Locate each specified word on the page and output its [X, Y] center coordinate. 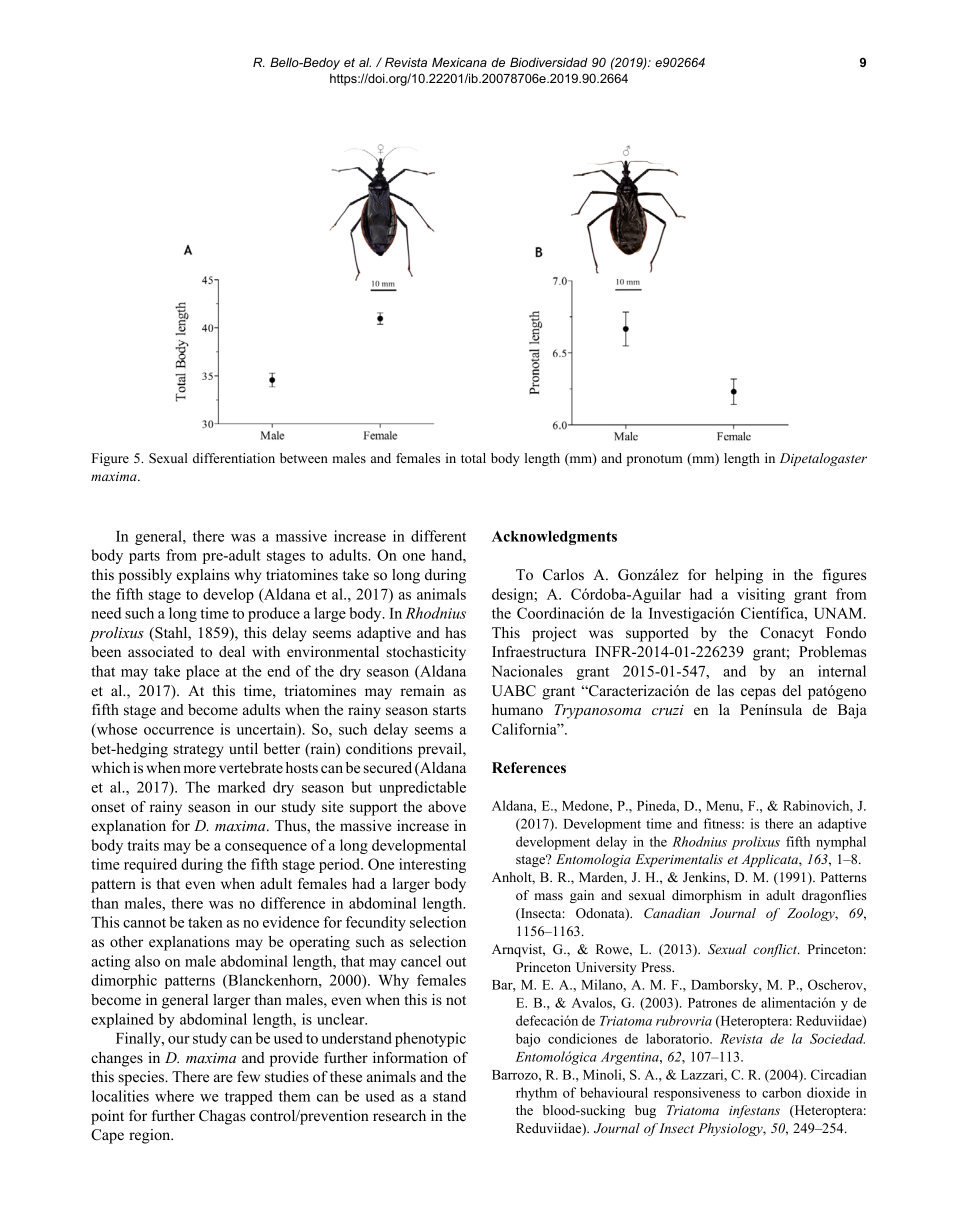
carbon [781, 1092]
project [554, 634]
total [473, 458]
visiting [761, 595]
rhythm [536, 1094]
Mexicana [459, 62]
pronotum [655, 460]
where [174, 1096]
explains [203, 576]
